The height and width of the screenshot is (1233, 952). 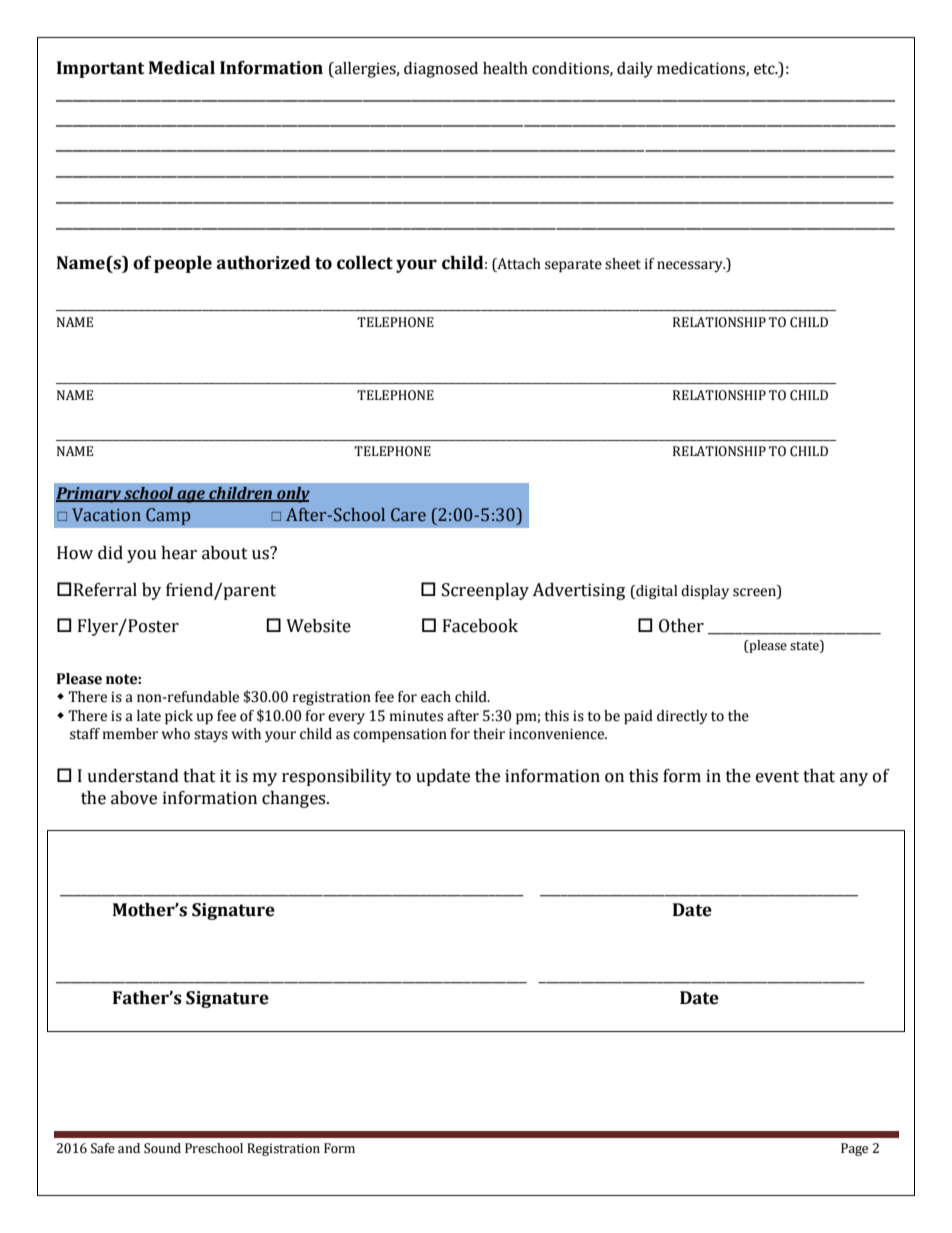 What do you see at coordinates (480, 626) in the screenshot?
I see `Facebook` at bounding box center [480, 626].
